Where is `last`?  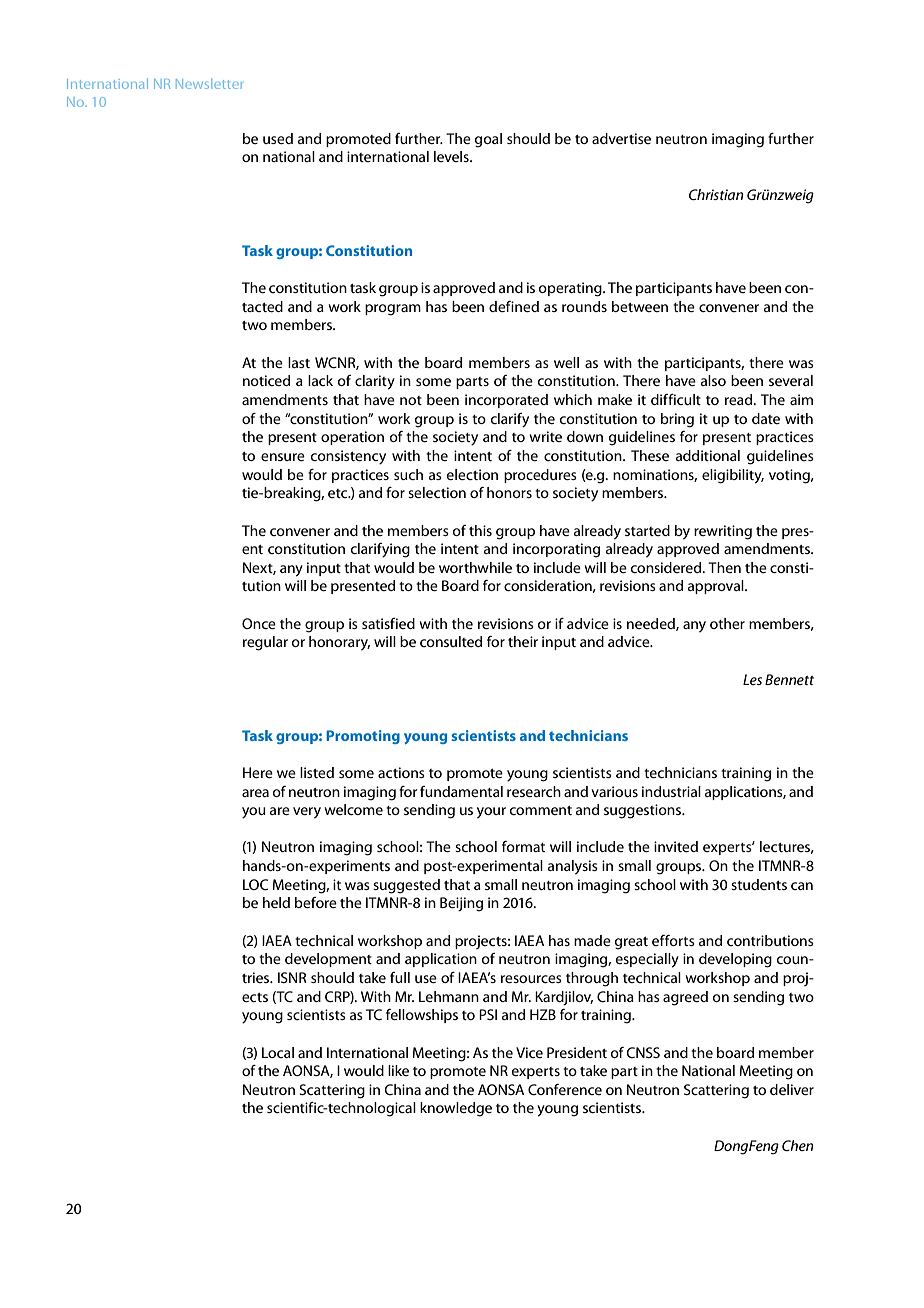
last is located at coordinates (299, 362).
